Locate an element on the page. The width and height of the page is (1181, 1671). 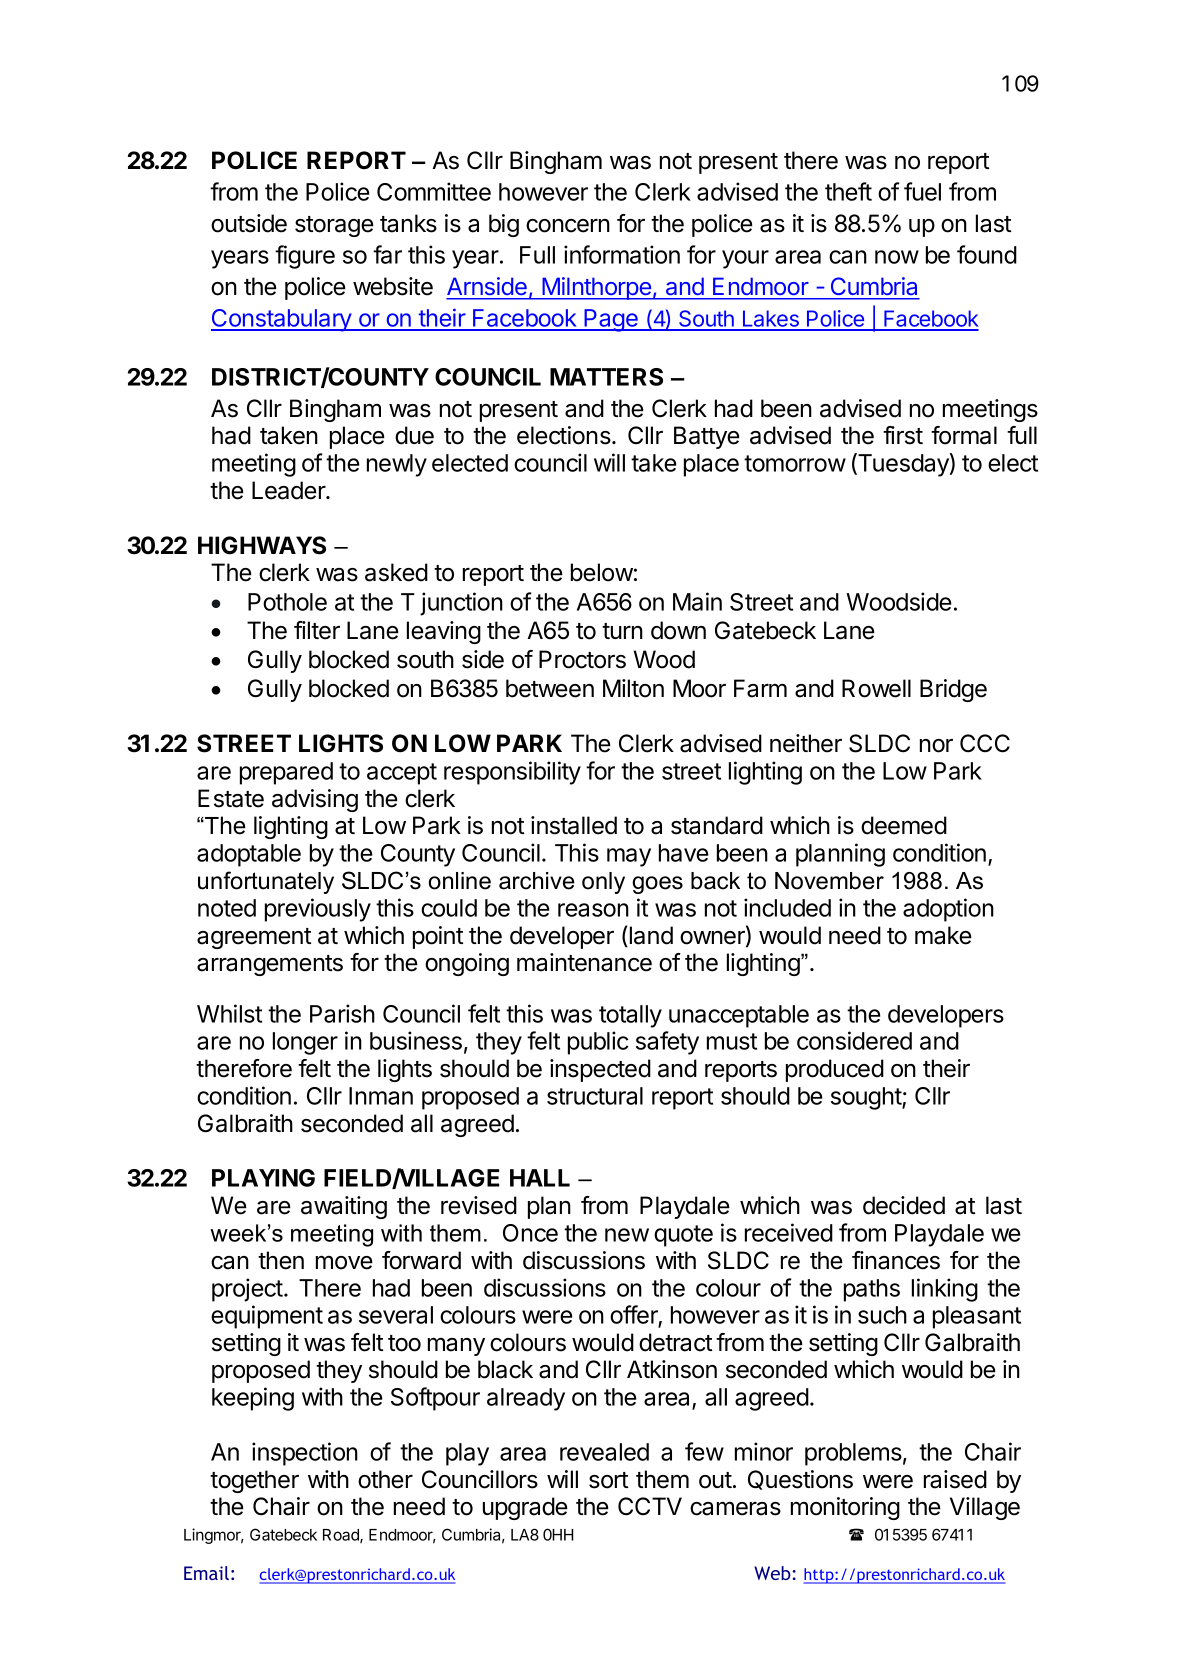
figure is located at coordinates (305, 257).
